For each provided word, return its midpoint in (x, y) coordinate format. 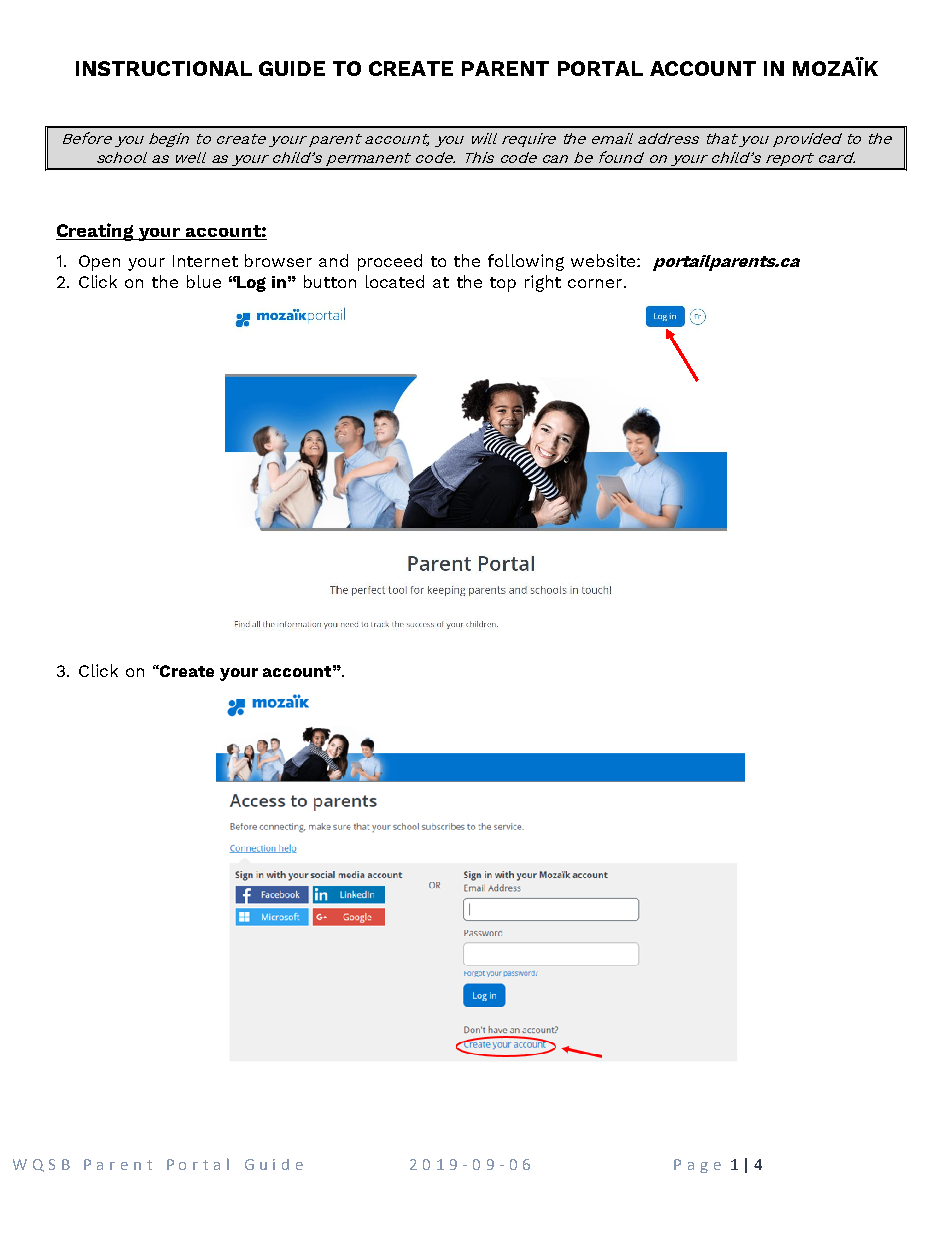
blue (204, 281)
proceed (390, 262)
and (333, 260)
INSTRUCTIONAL (164, 68)
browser (278, 260)
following (526, 262)
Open (99, 263)
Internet (205, 261)
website (604, 260)
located (395, 281)
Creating (96, 232)
